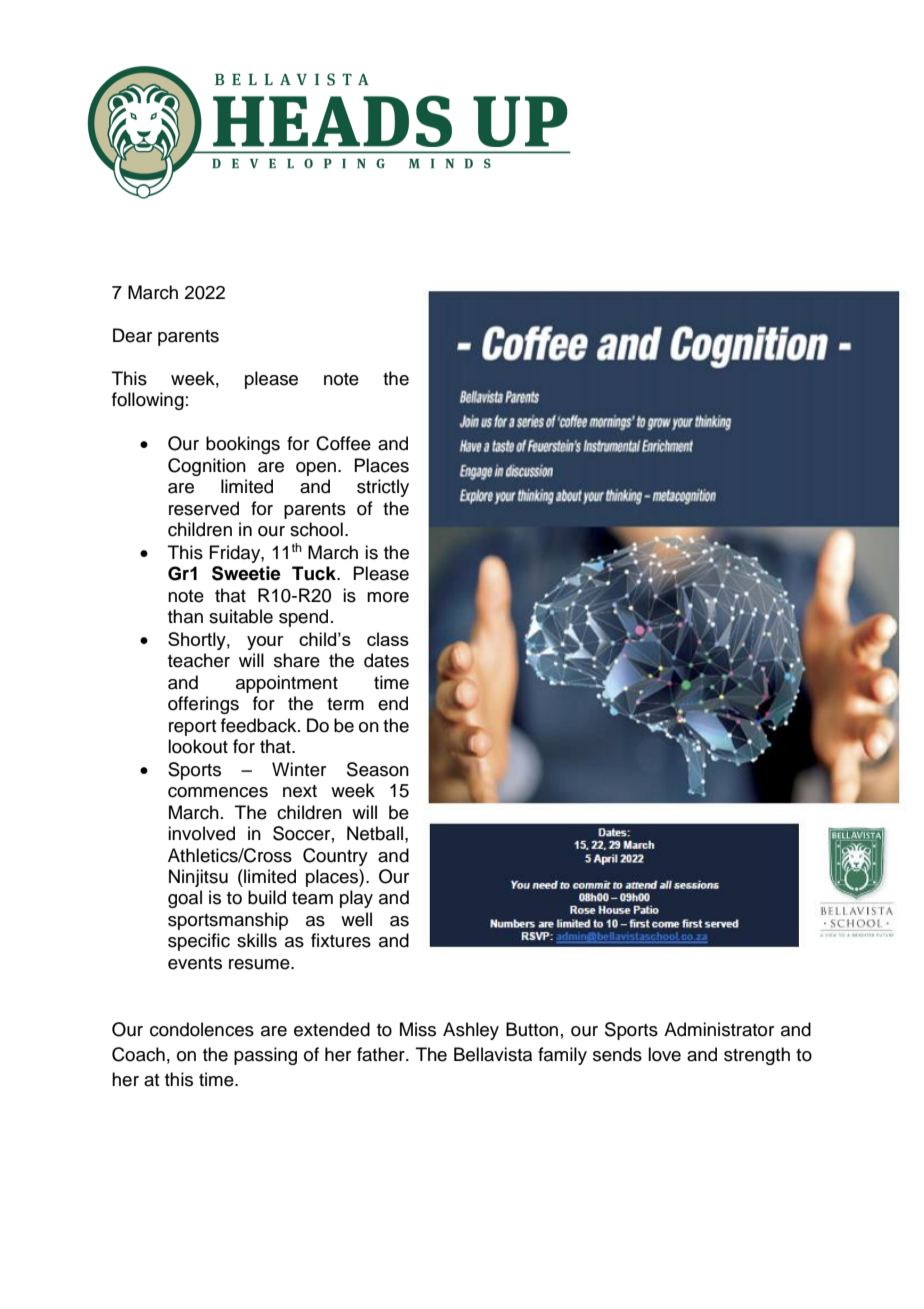 The image size is (924, 1309). I want to click on play, so click(356, 899).
